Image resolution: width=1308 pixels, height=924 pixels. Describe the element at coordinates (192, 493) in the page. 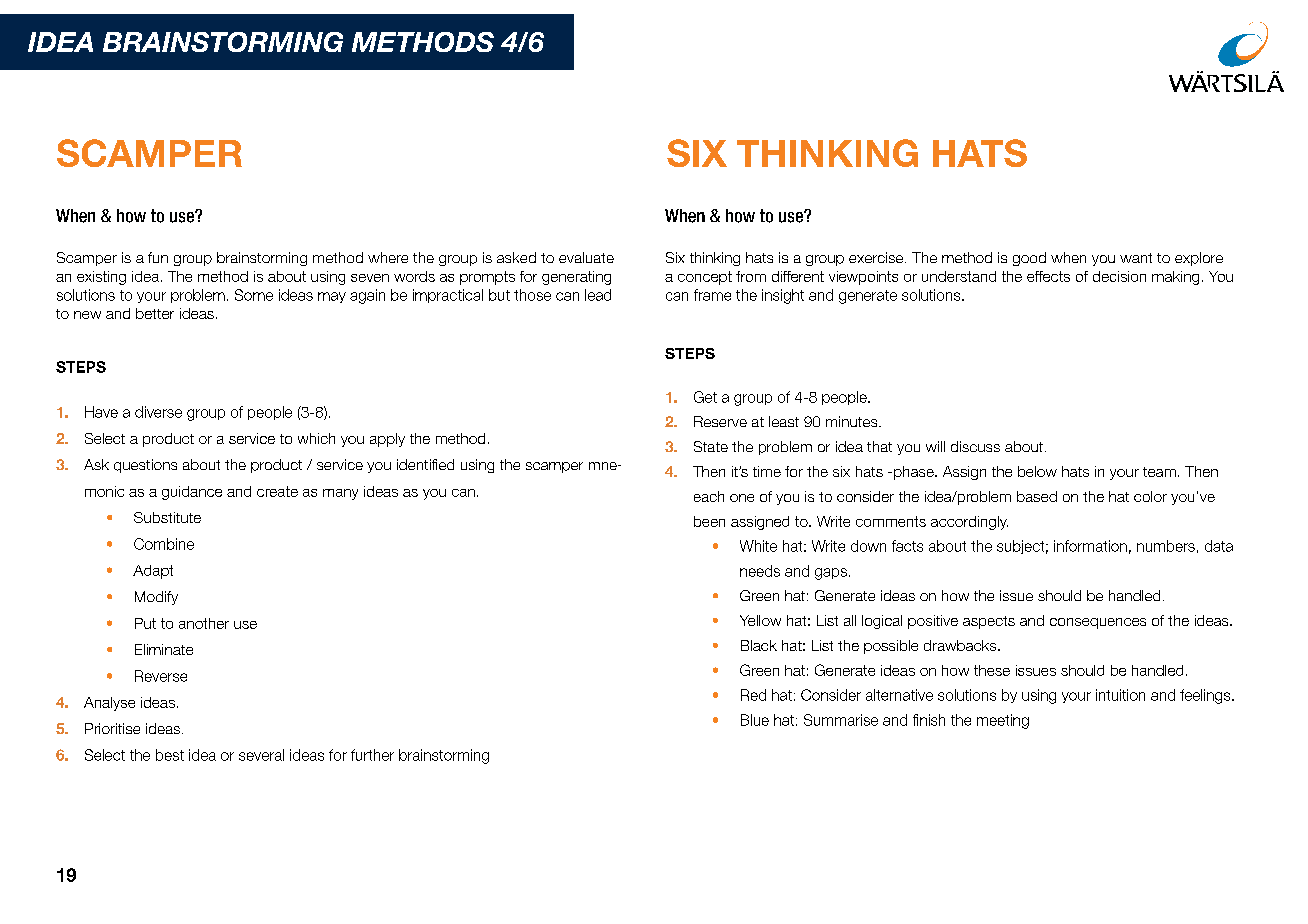

I see `guidance` at that location.
